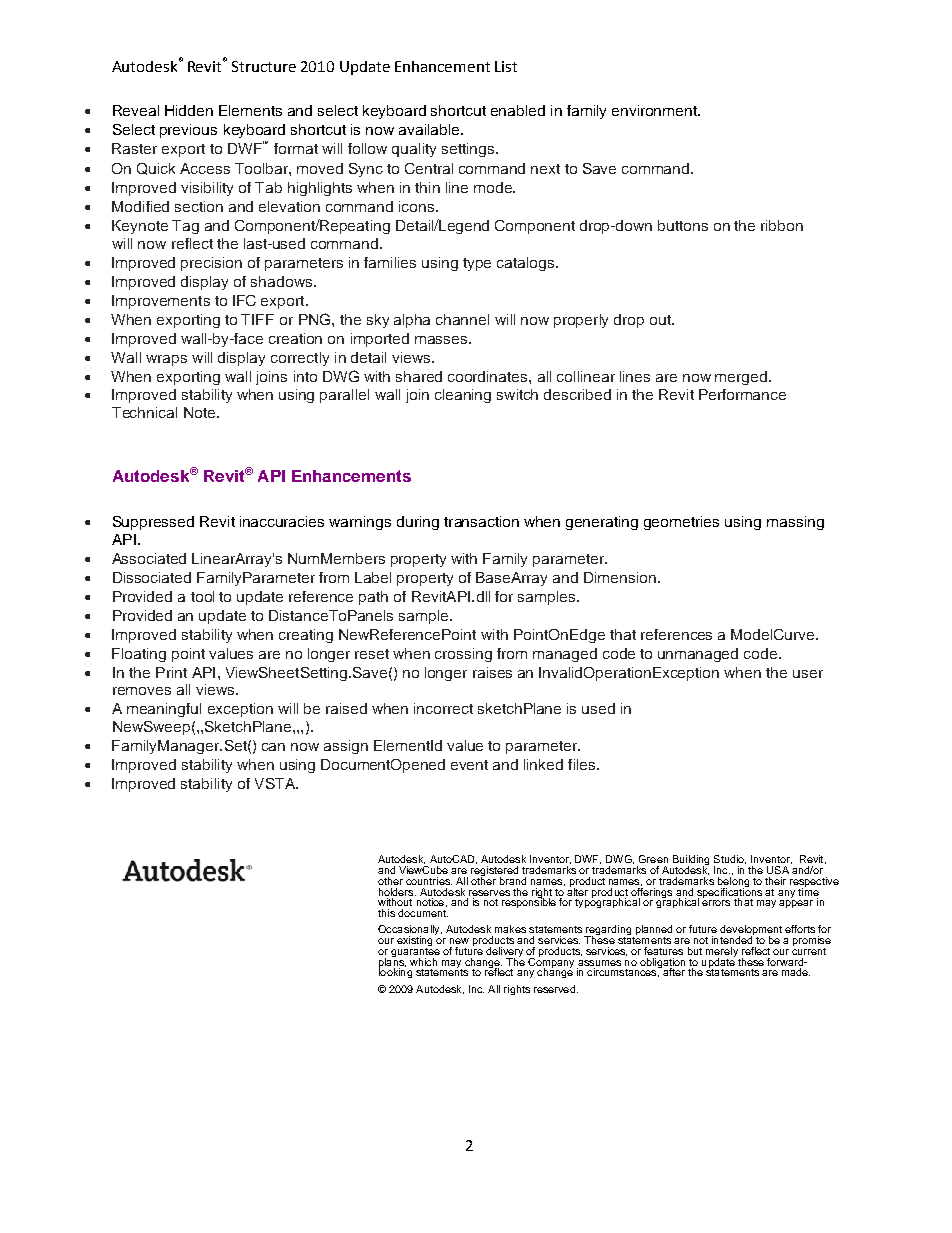 Image resolution: width=952 pixels, height=1233 pixels. I want to click on this, so click(386, 913).
